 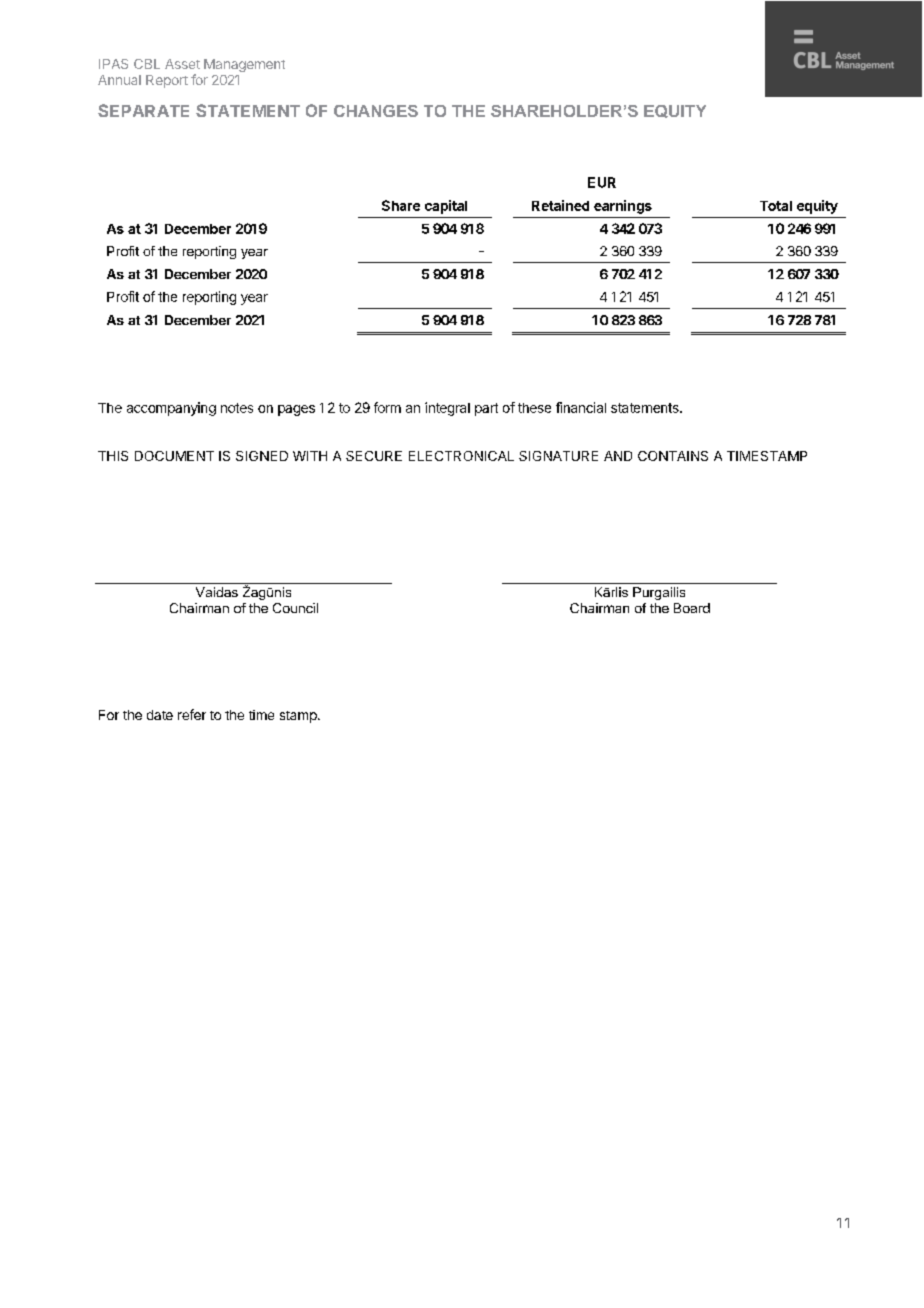 What do you see at coordinates (374, 456) in the page?
I see `SECURE` at bounding box center [374, 456].
